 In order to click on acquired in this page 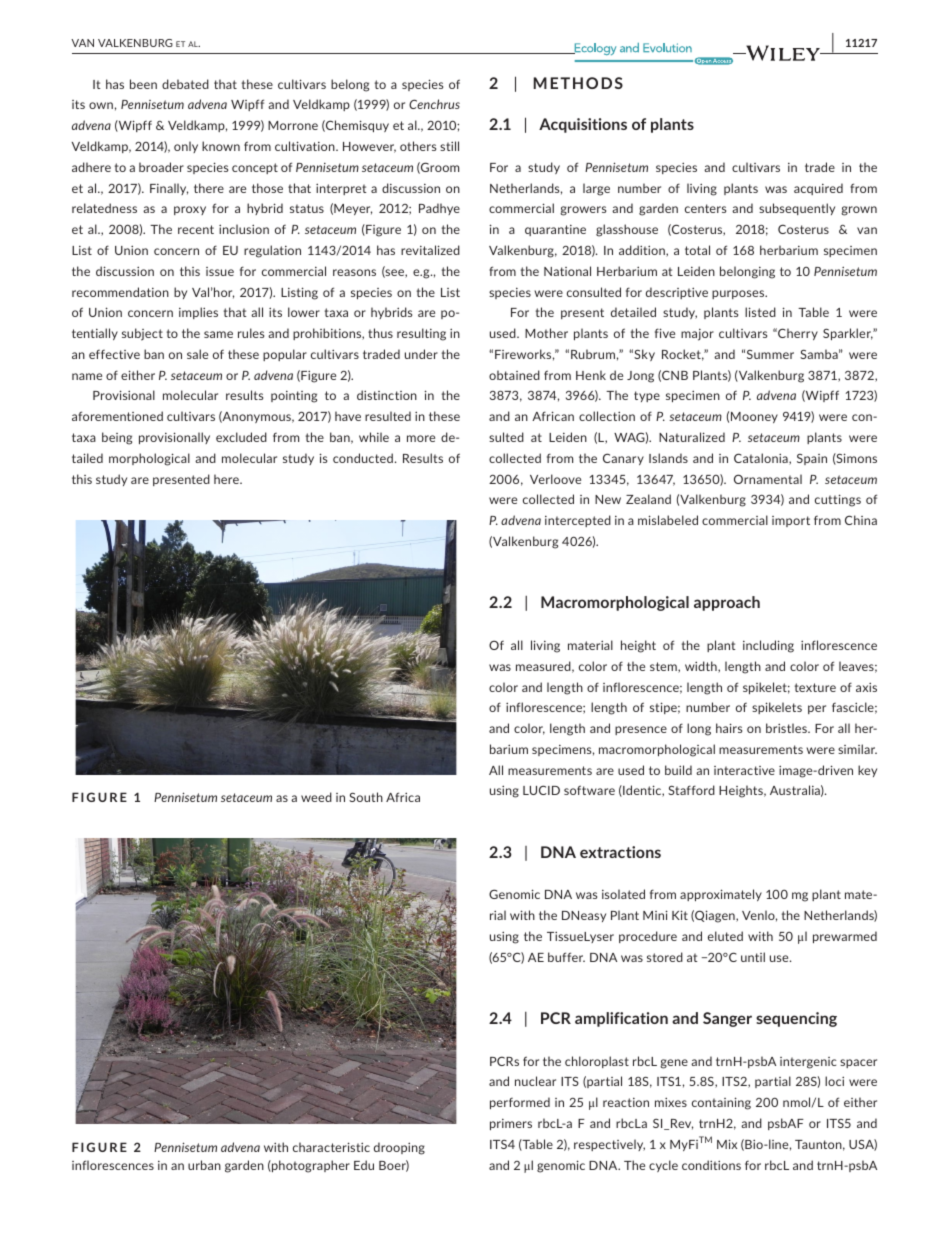, I will do `click(818, 189)`.
